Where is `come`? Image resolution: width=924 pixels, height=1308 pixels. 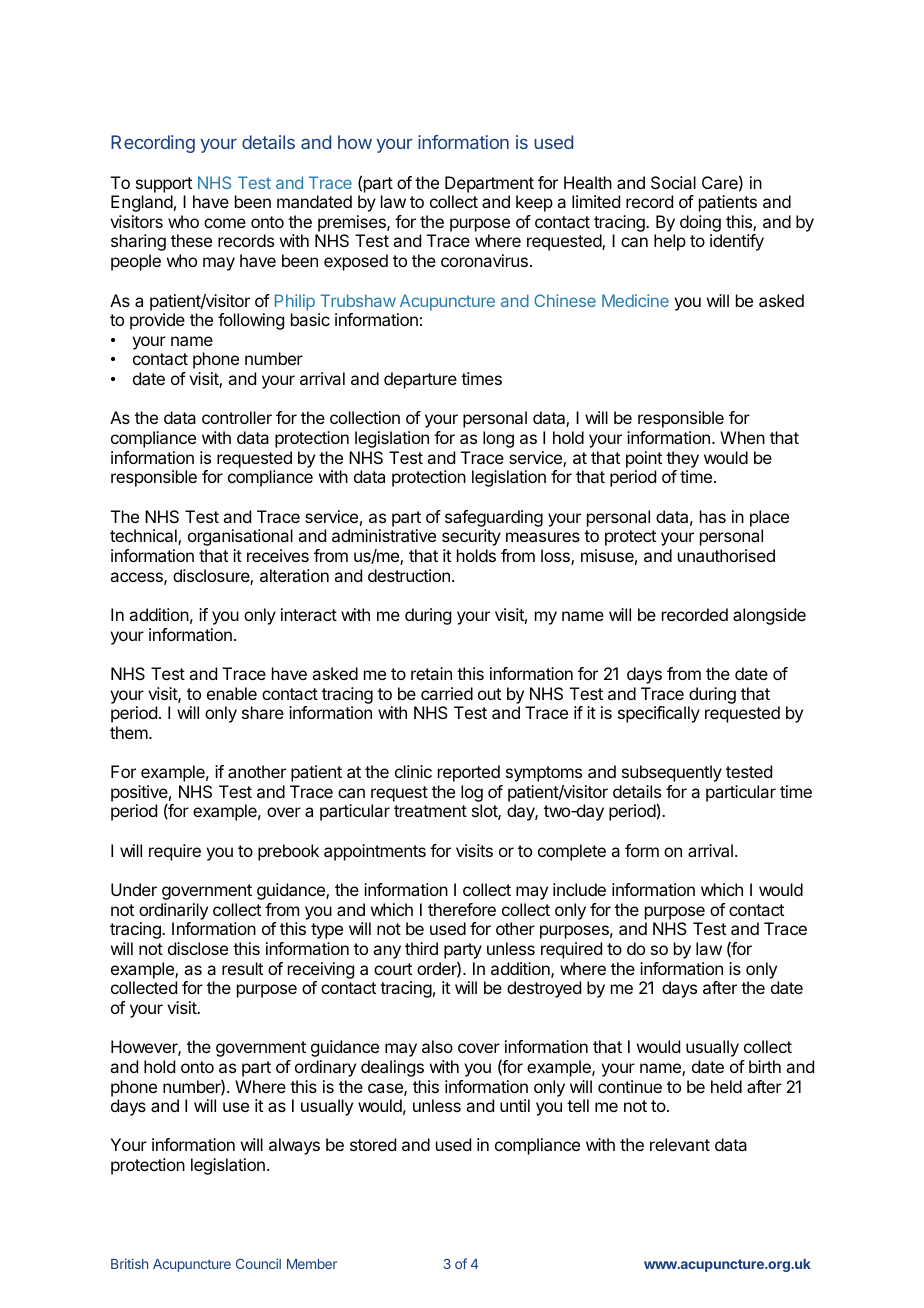
come is located at coordinates (225, 223).
